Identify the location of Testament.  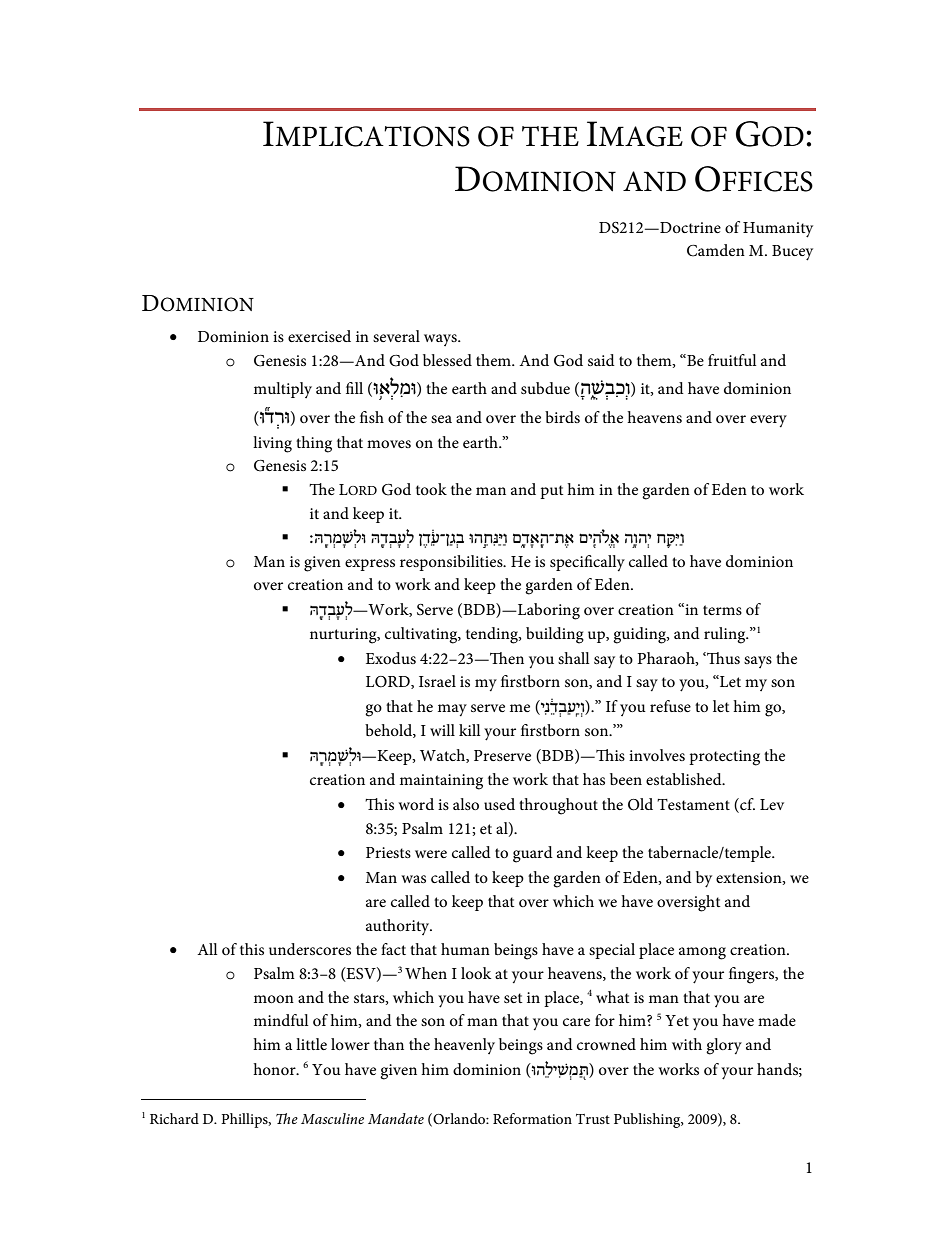
(693, 804).
